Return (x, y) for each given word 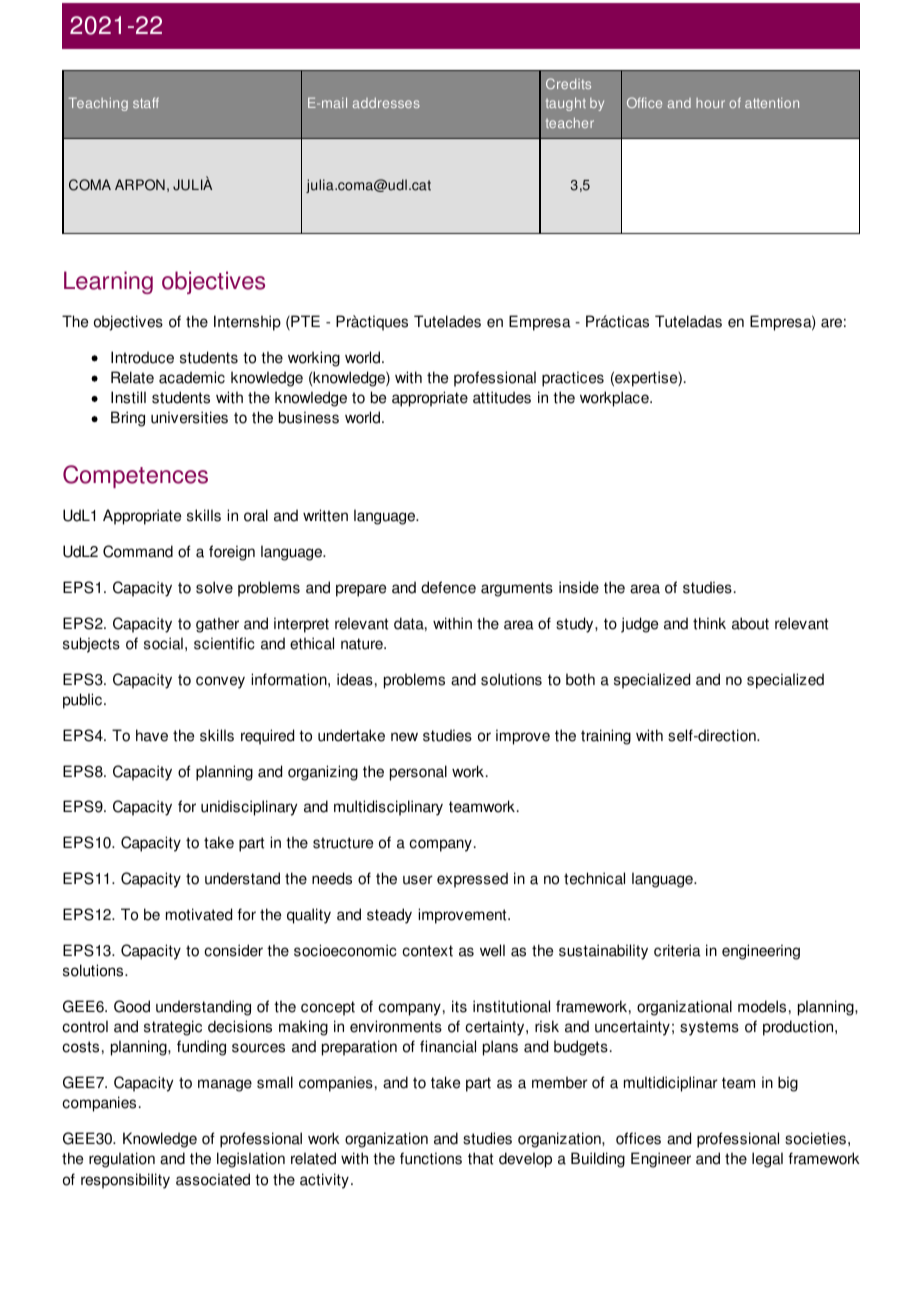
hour (710, 103)
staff (146, 102)
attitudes (502, 397)
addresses (386, 103)
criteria (677, 950)
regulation (122, 1160)
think (709, 623)
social (163, 643)
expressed (472, 880)
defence (448, 587)
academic (192, 377)
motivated (199, 914)
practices (573, 379)
